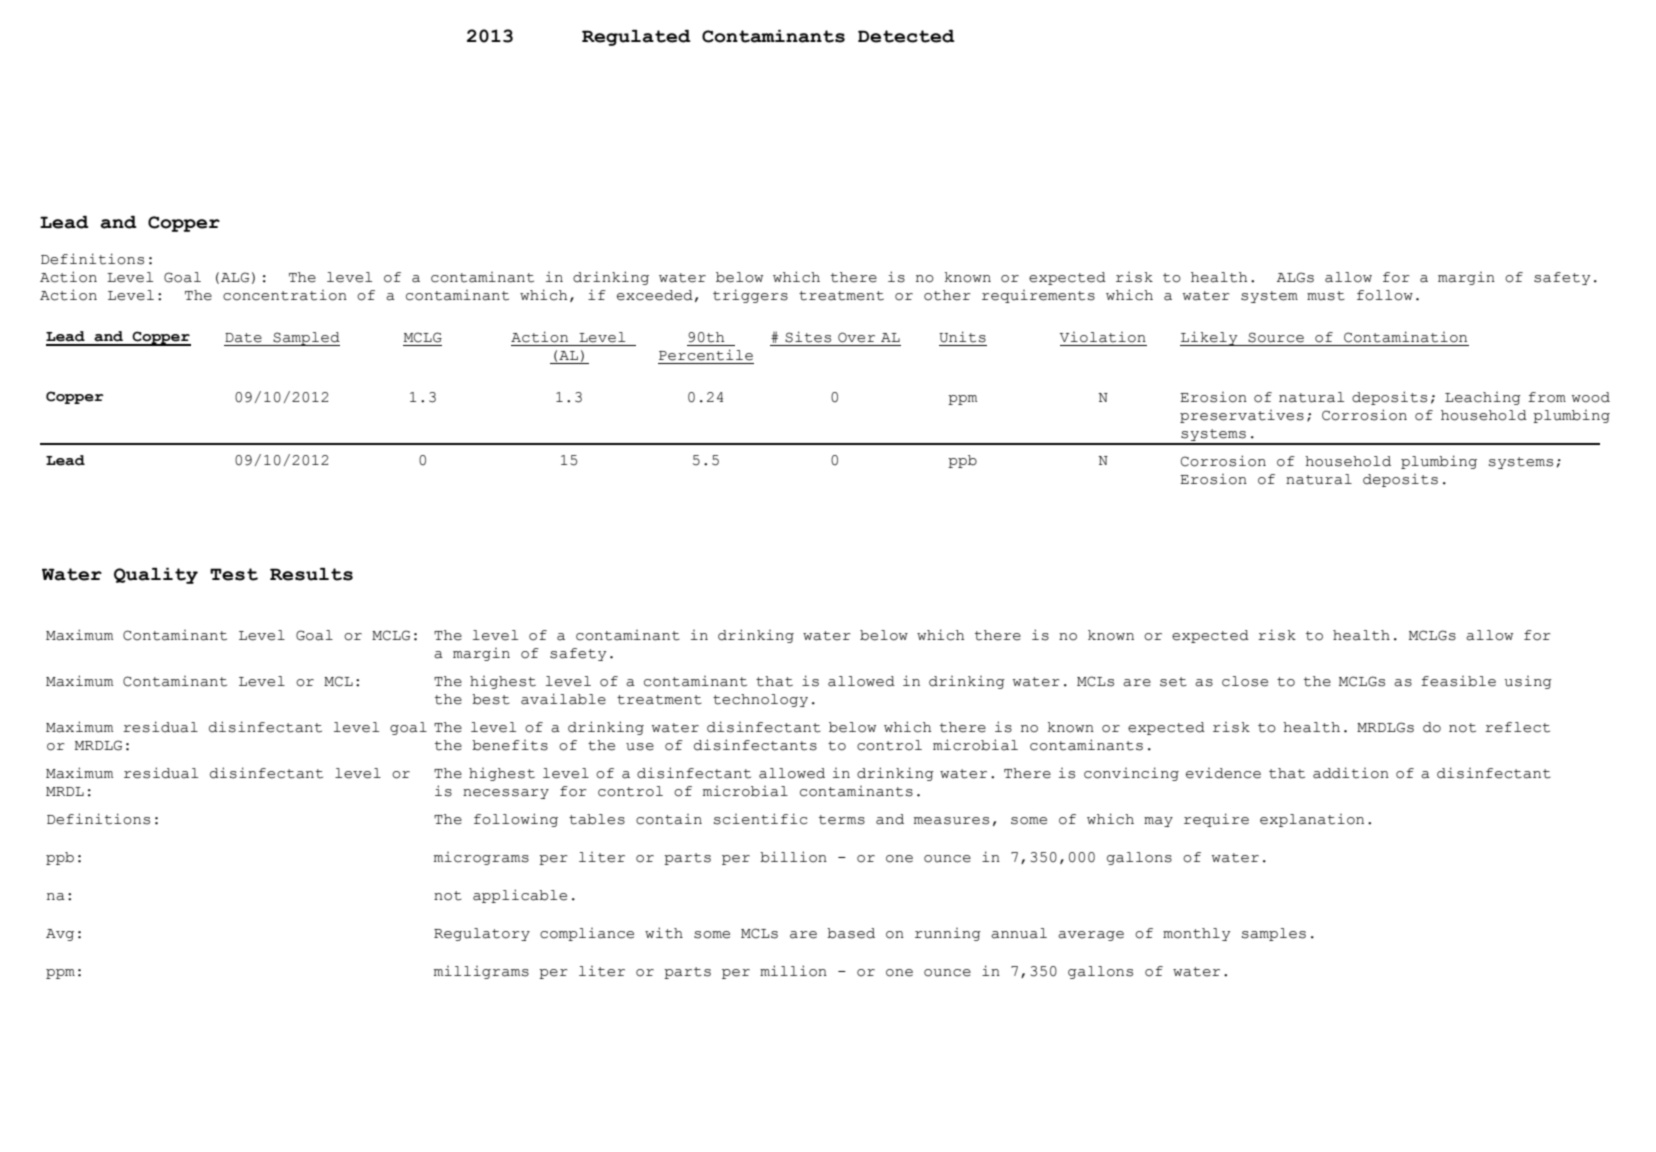 This screenshot has width=1656, height=1152. I want to click on Regulated, so click(636, 38).
